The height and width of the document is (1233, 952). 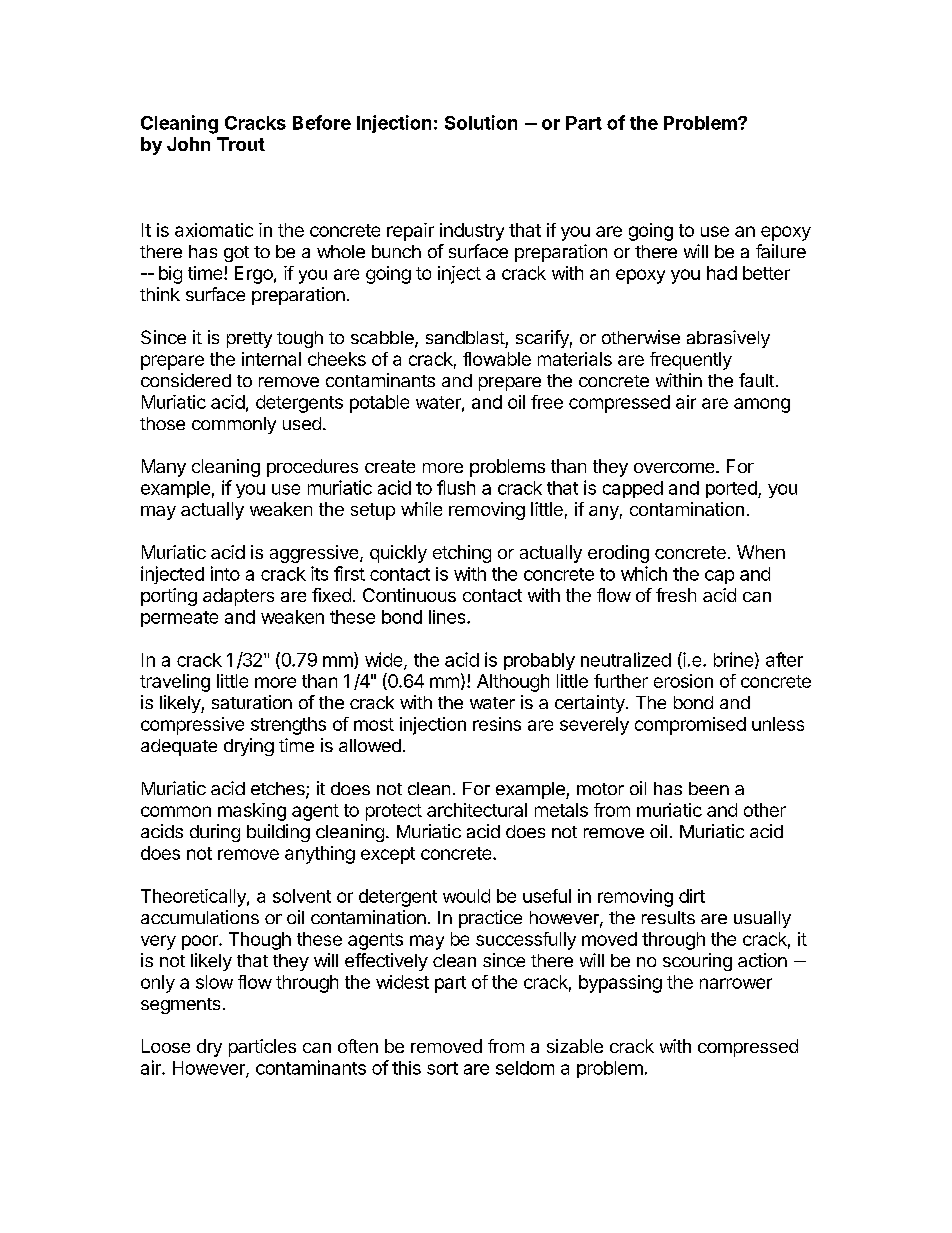 I want to click on failure, so click(x=781, y=251).
